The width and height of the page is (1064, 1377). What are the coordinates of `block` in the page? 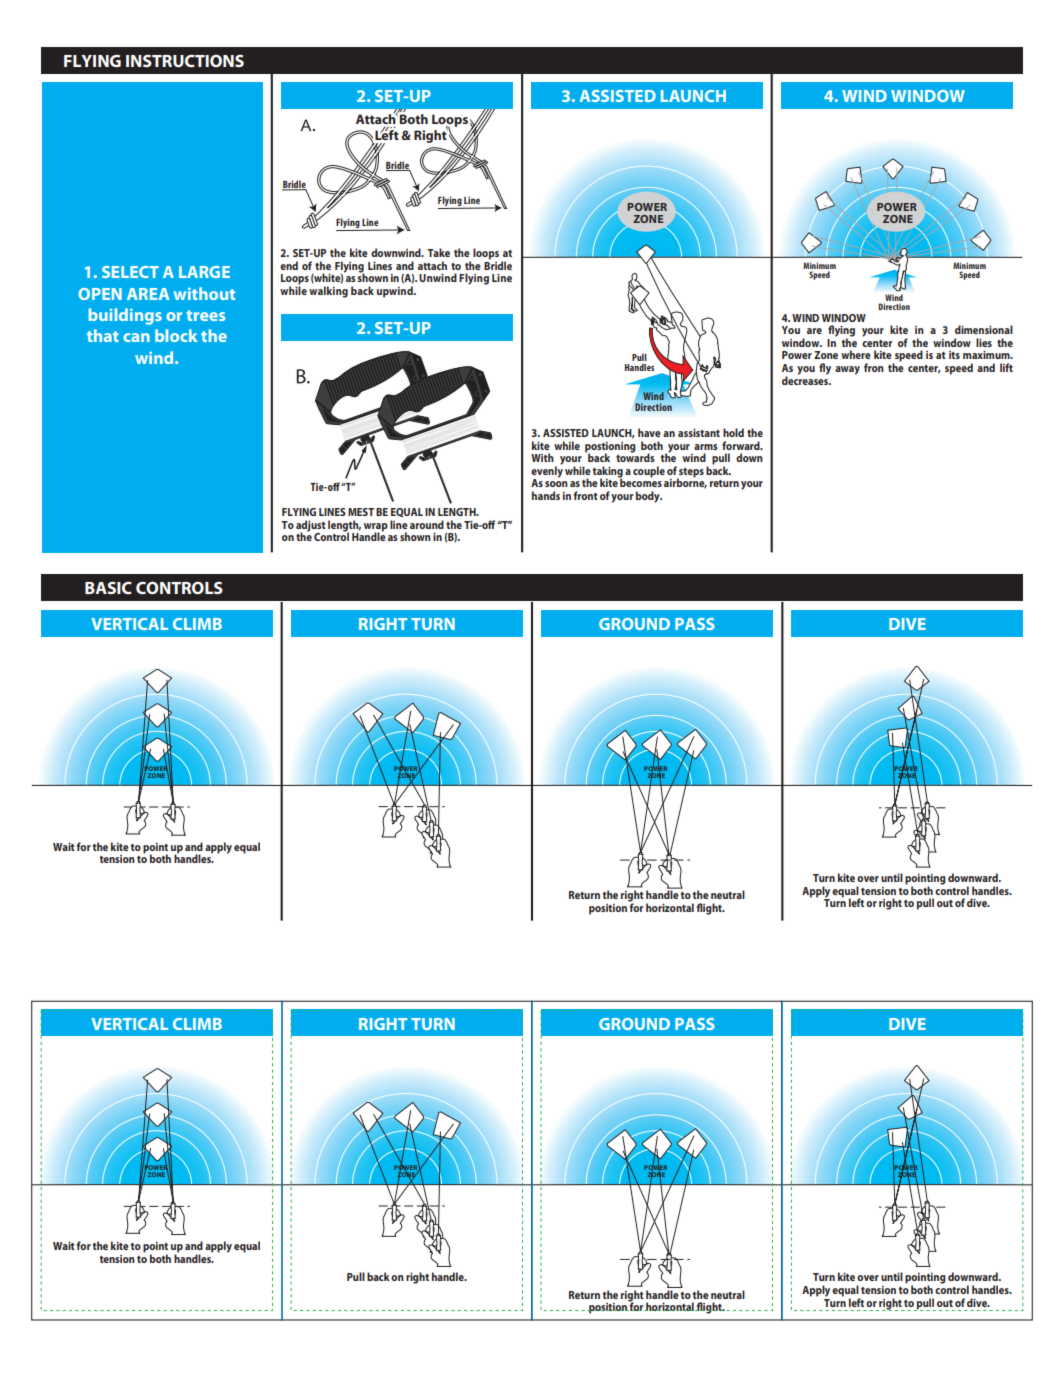 It's located at (176, 335).
